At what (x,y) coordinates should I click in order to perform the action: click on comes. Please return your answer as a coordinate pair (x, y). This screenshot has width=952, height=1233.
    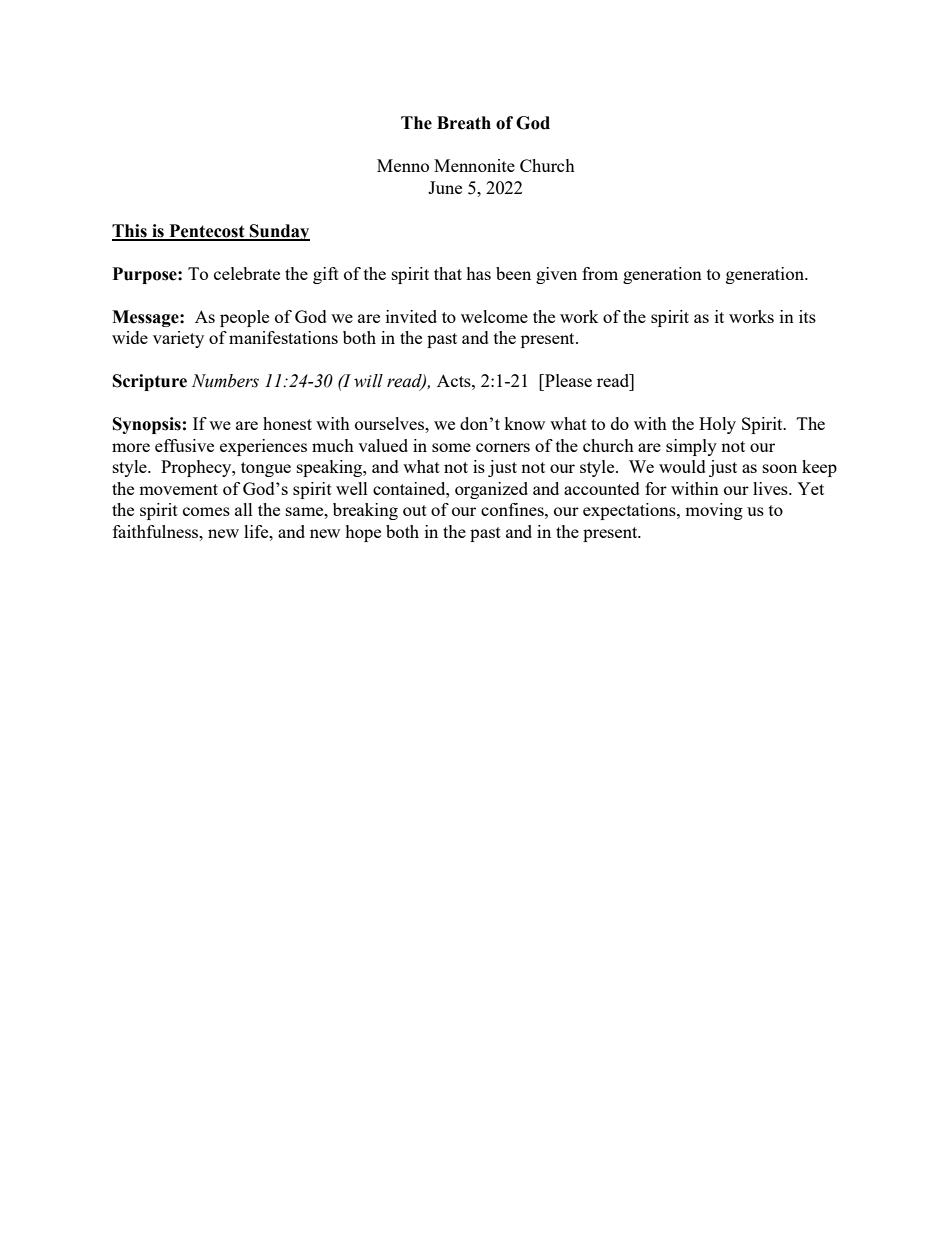
    Looking at the image, I should click on (206, 511).
